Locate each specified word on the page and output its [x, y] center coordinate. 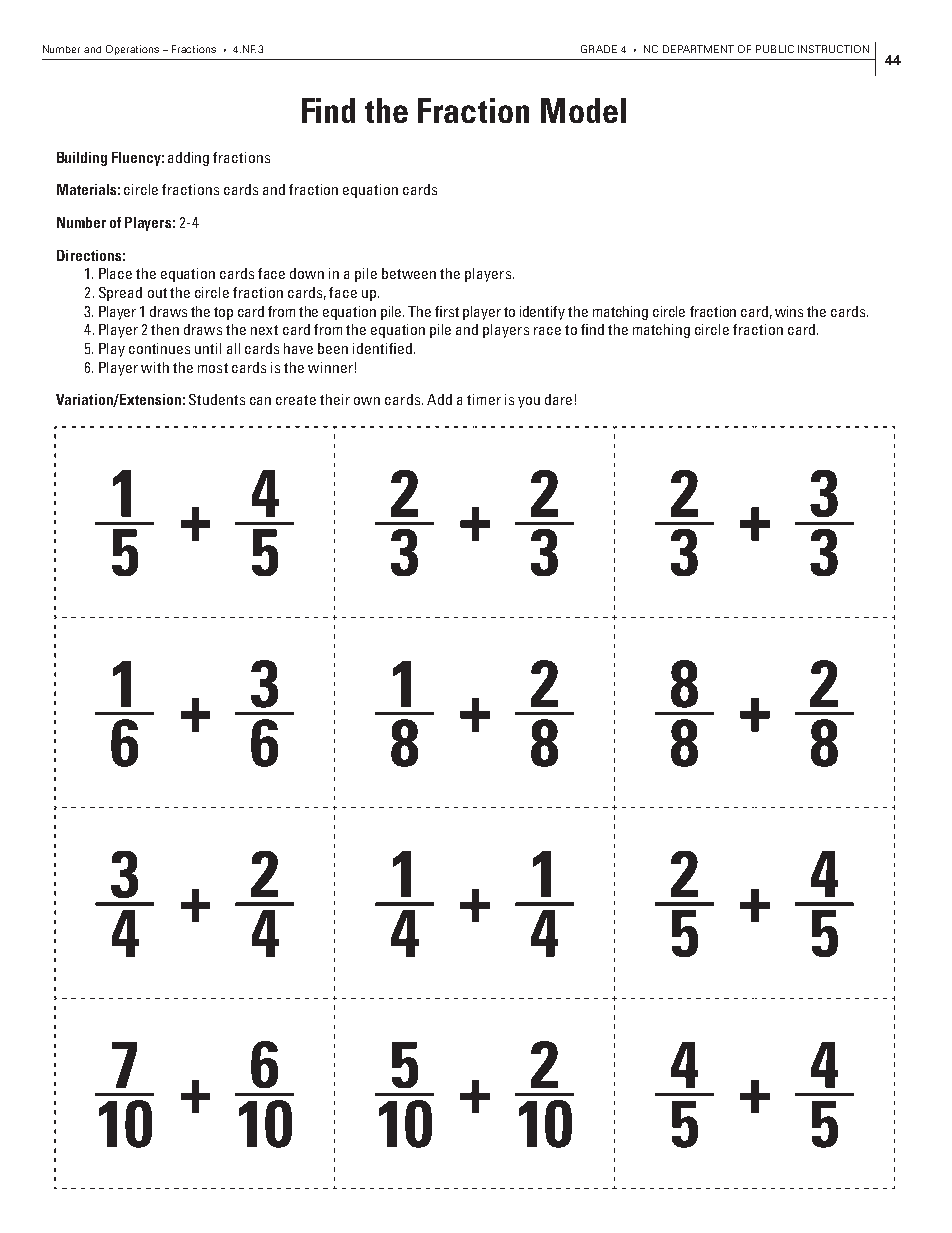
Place [115, 273]
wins [789, 311]
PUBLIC [775, 49]
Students [217, 399]
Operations [132, 50]
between [409, 273]
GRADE [599, 49]
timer [484, 399]
